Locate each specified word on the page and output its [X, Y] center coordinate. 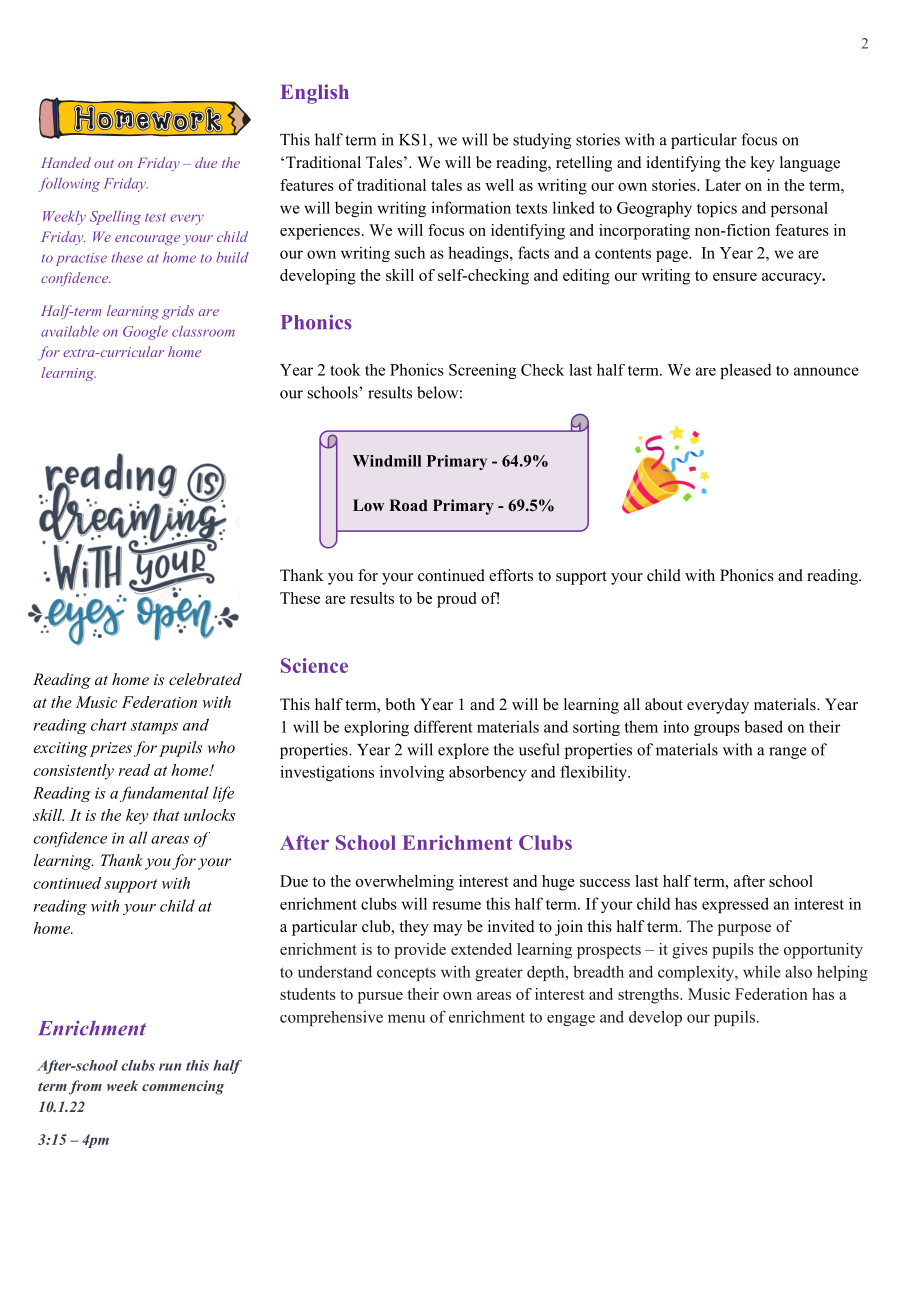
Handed [66, 162]
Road [408, 505]
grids [178, 312]
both [400, 704]
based [763, 726]
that [166, 815]
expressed [735, 905]
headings [479, 254]
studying [542, 141]
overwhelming [405, 883]
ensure [735, 277]
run [170, 1067]
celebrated [205, 679]
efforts [511, 575]
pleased [746, 371]
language [810, 164]
